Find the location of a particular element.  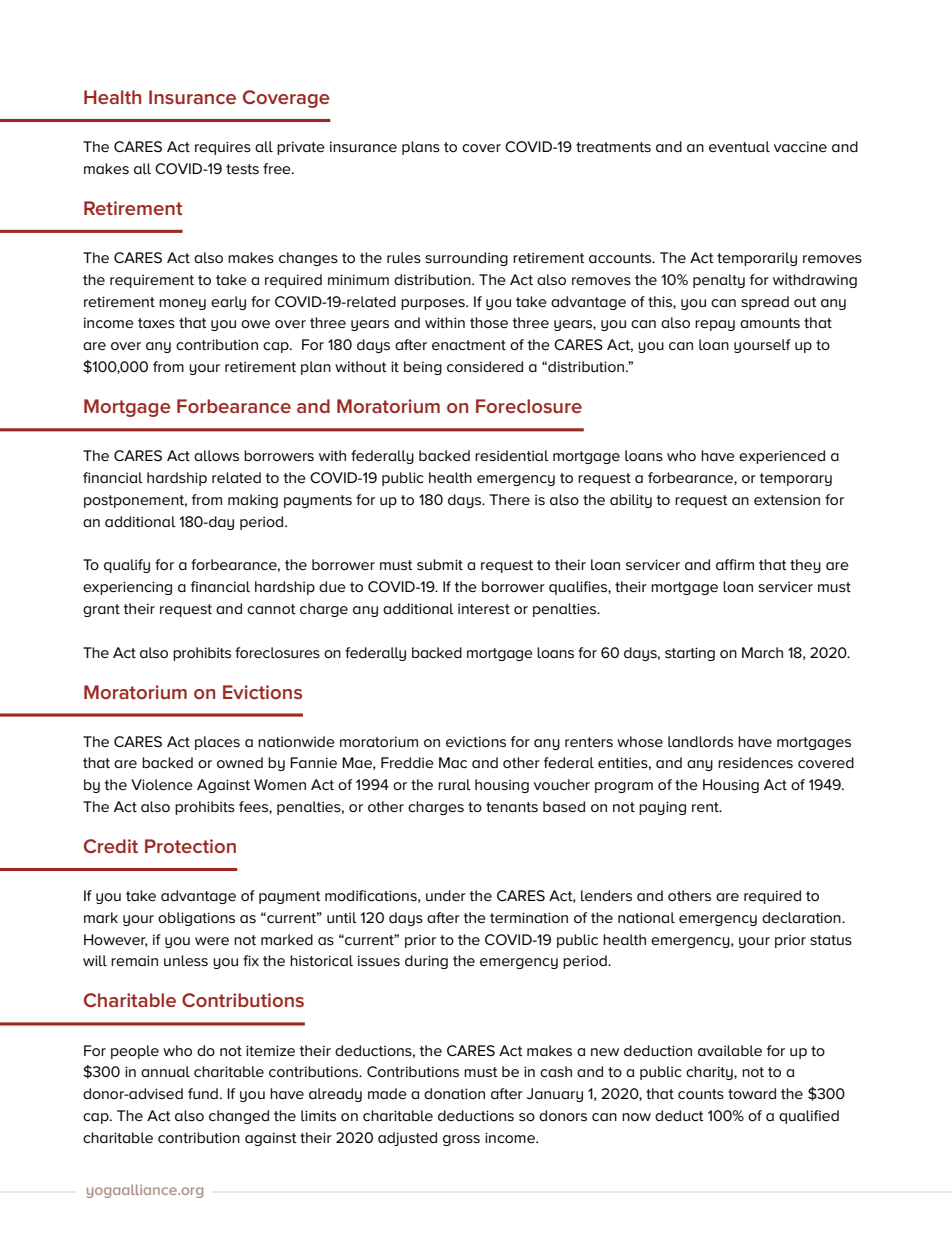

toward is located at coordinates (752, 1093).
